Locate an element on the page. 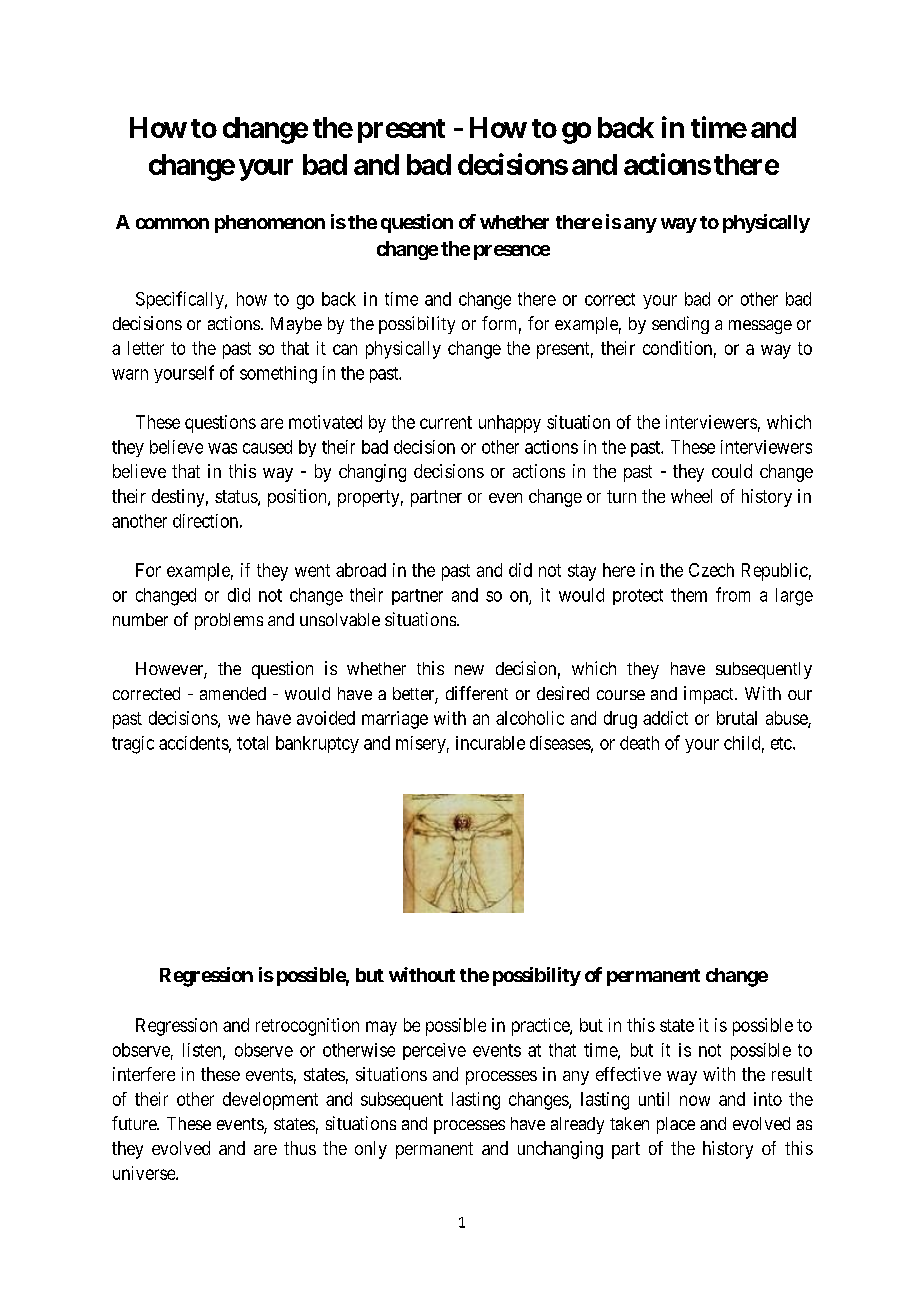 Image resolution: width=924 pixels, height=1308 pixels. universe is located at coordinates (145, 1173).
